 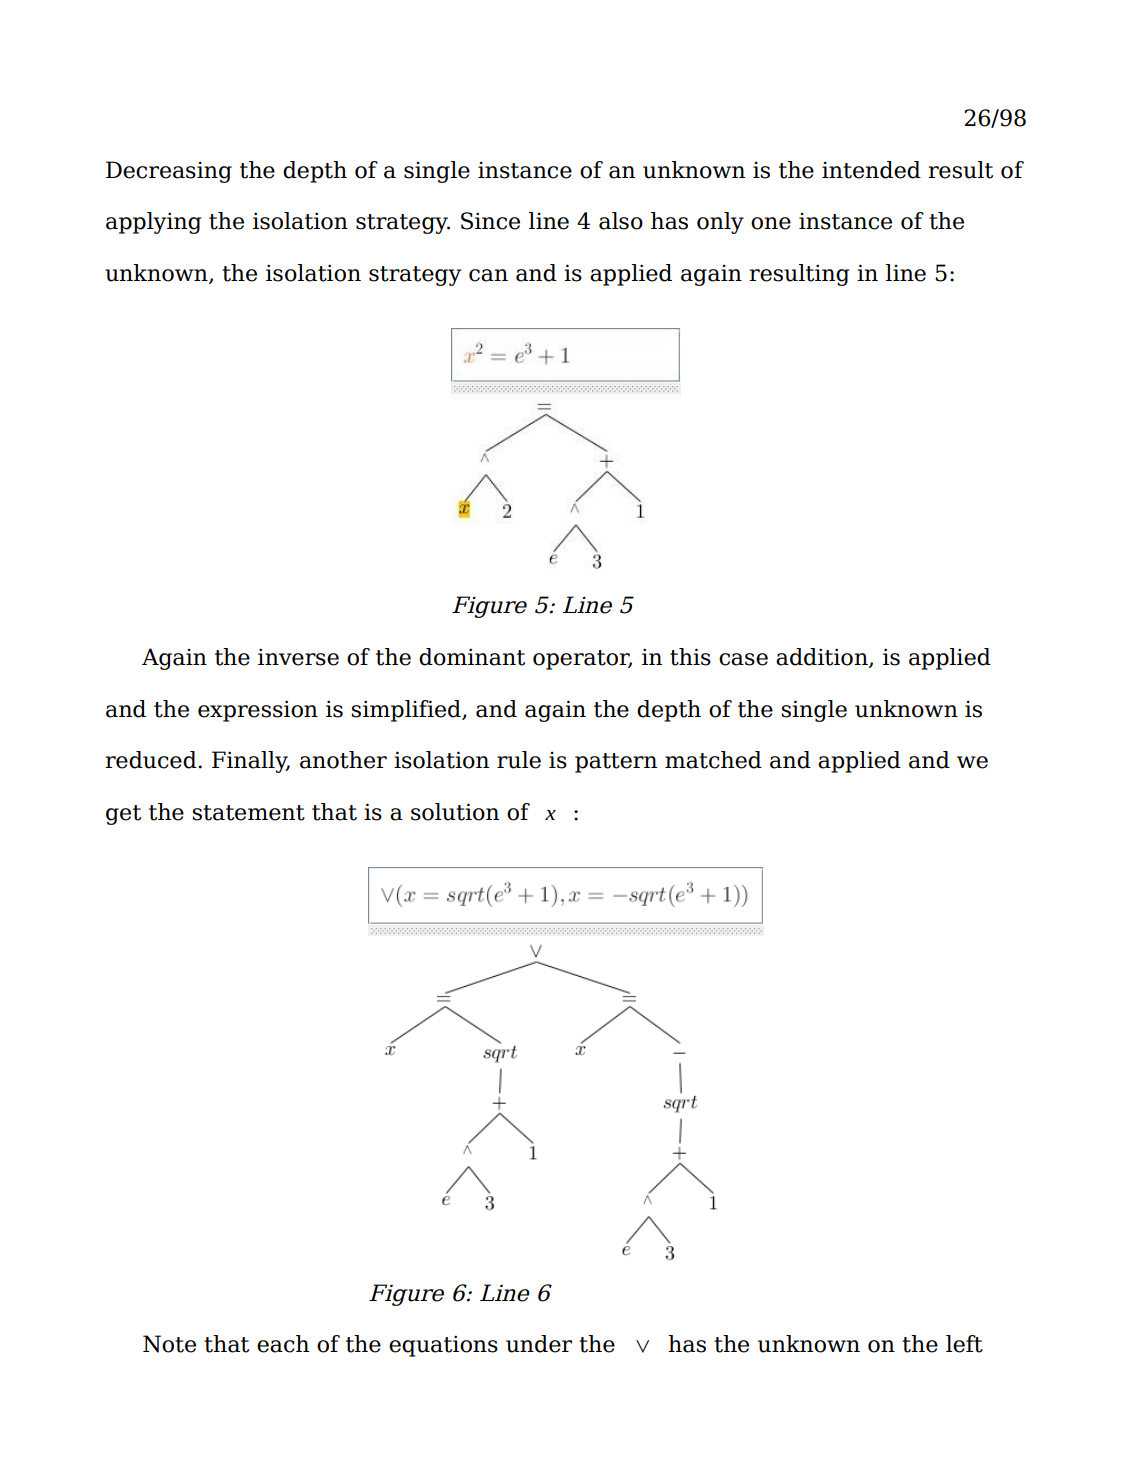 What do you see at coordinates (153, 223) in the screenshot?
I see `applying` at bounding box center [153, 223].
